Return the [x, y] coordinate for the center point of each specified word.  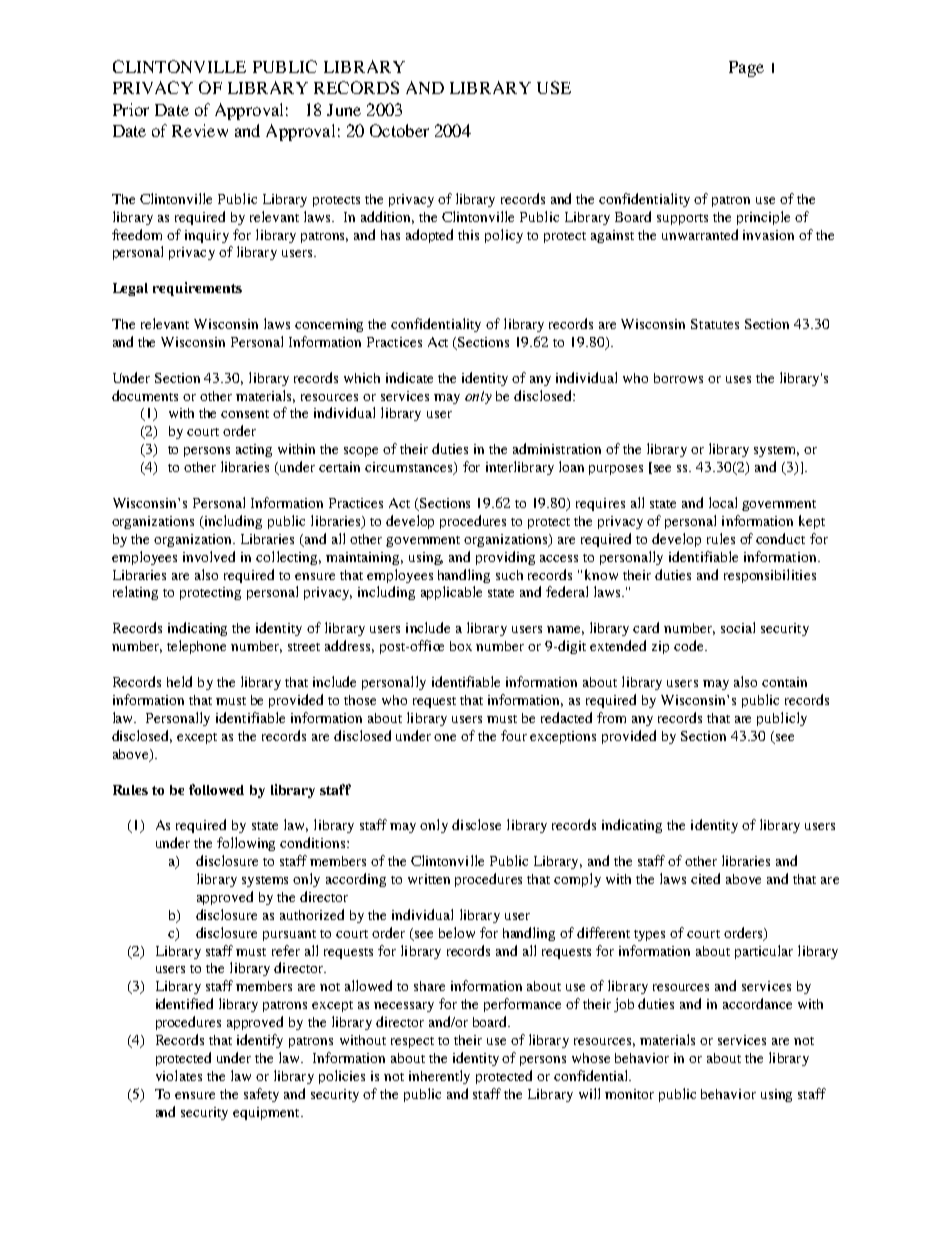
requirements [197, 289]
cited [705, 878]
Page [746, 69]
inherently [439, 1077]
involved [209, 556]
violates [179, 1075]
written [429, 879]
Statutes [715, 324]
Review [200, 130]
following [246, 844]
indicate [409, 377]
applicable [451, 593]
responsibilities [770, 576]
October [399, 130]
